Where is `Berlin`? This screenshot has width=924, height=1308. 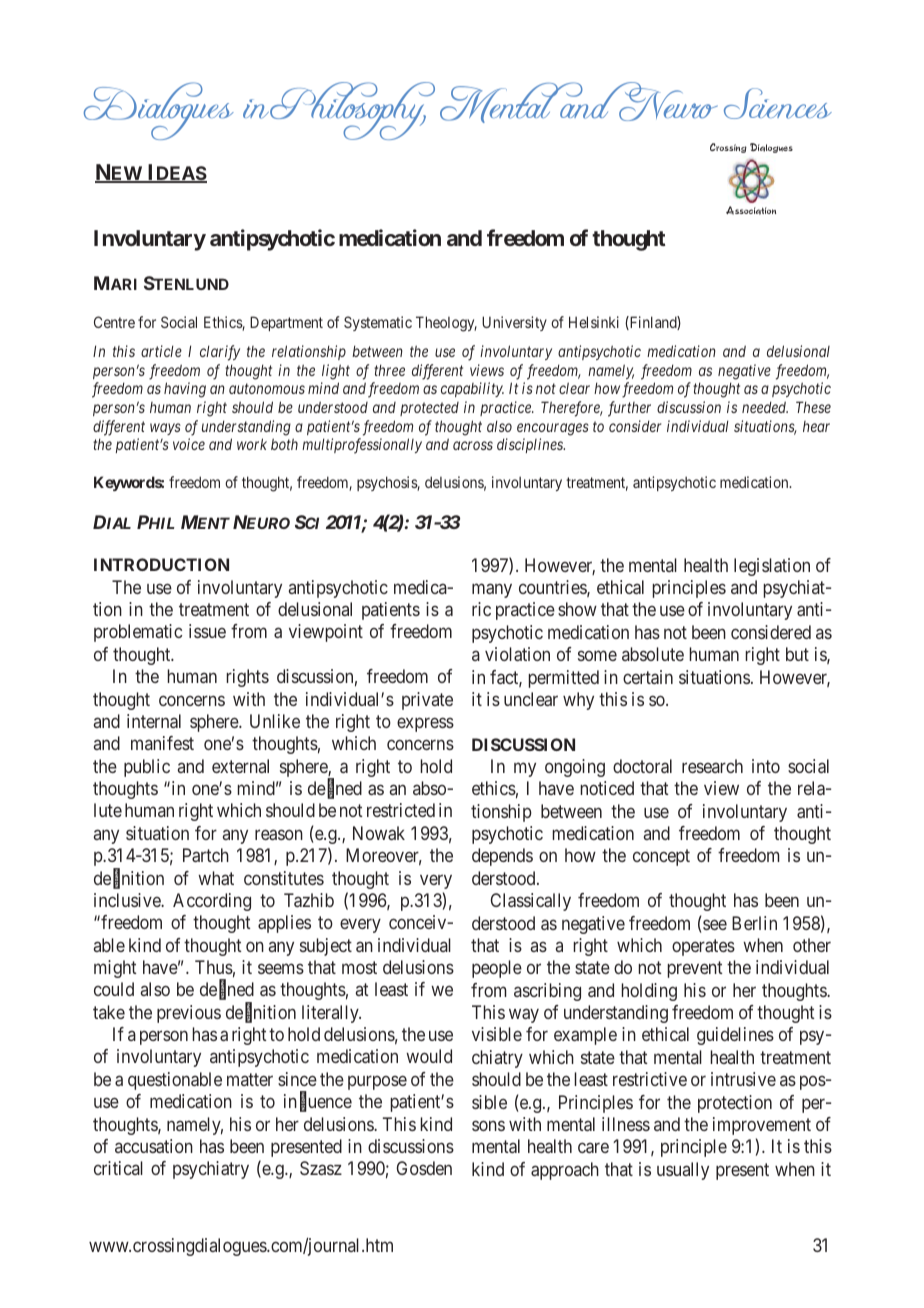 Berlin is located at coordinates (754, 923).
